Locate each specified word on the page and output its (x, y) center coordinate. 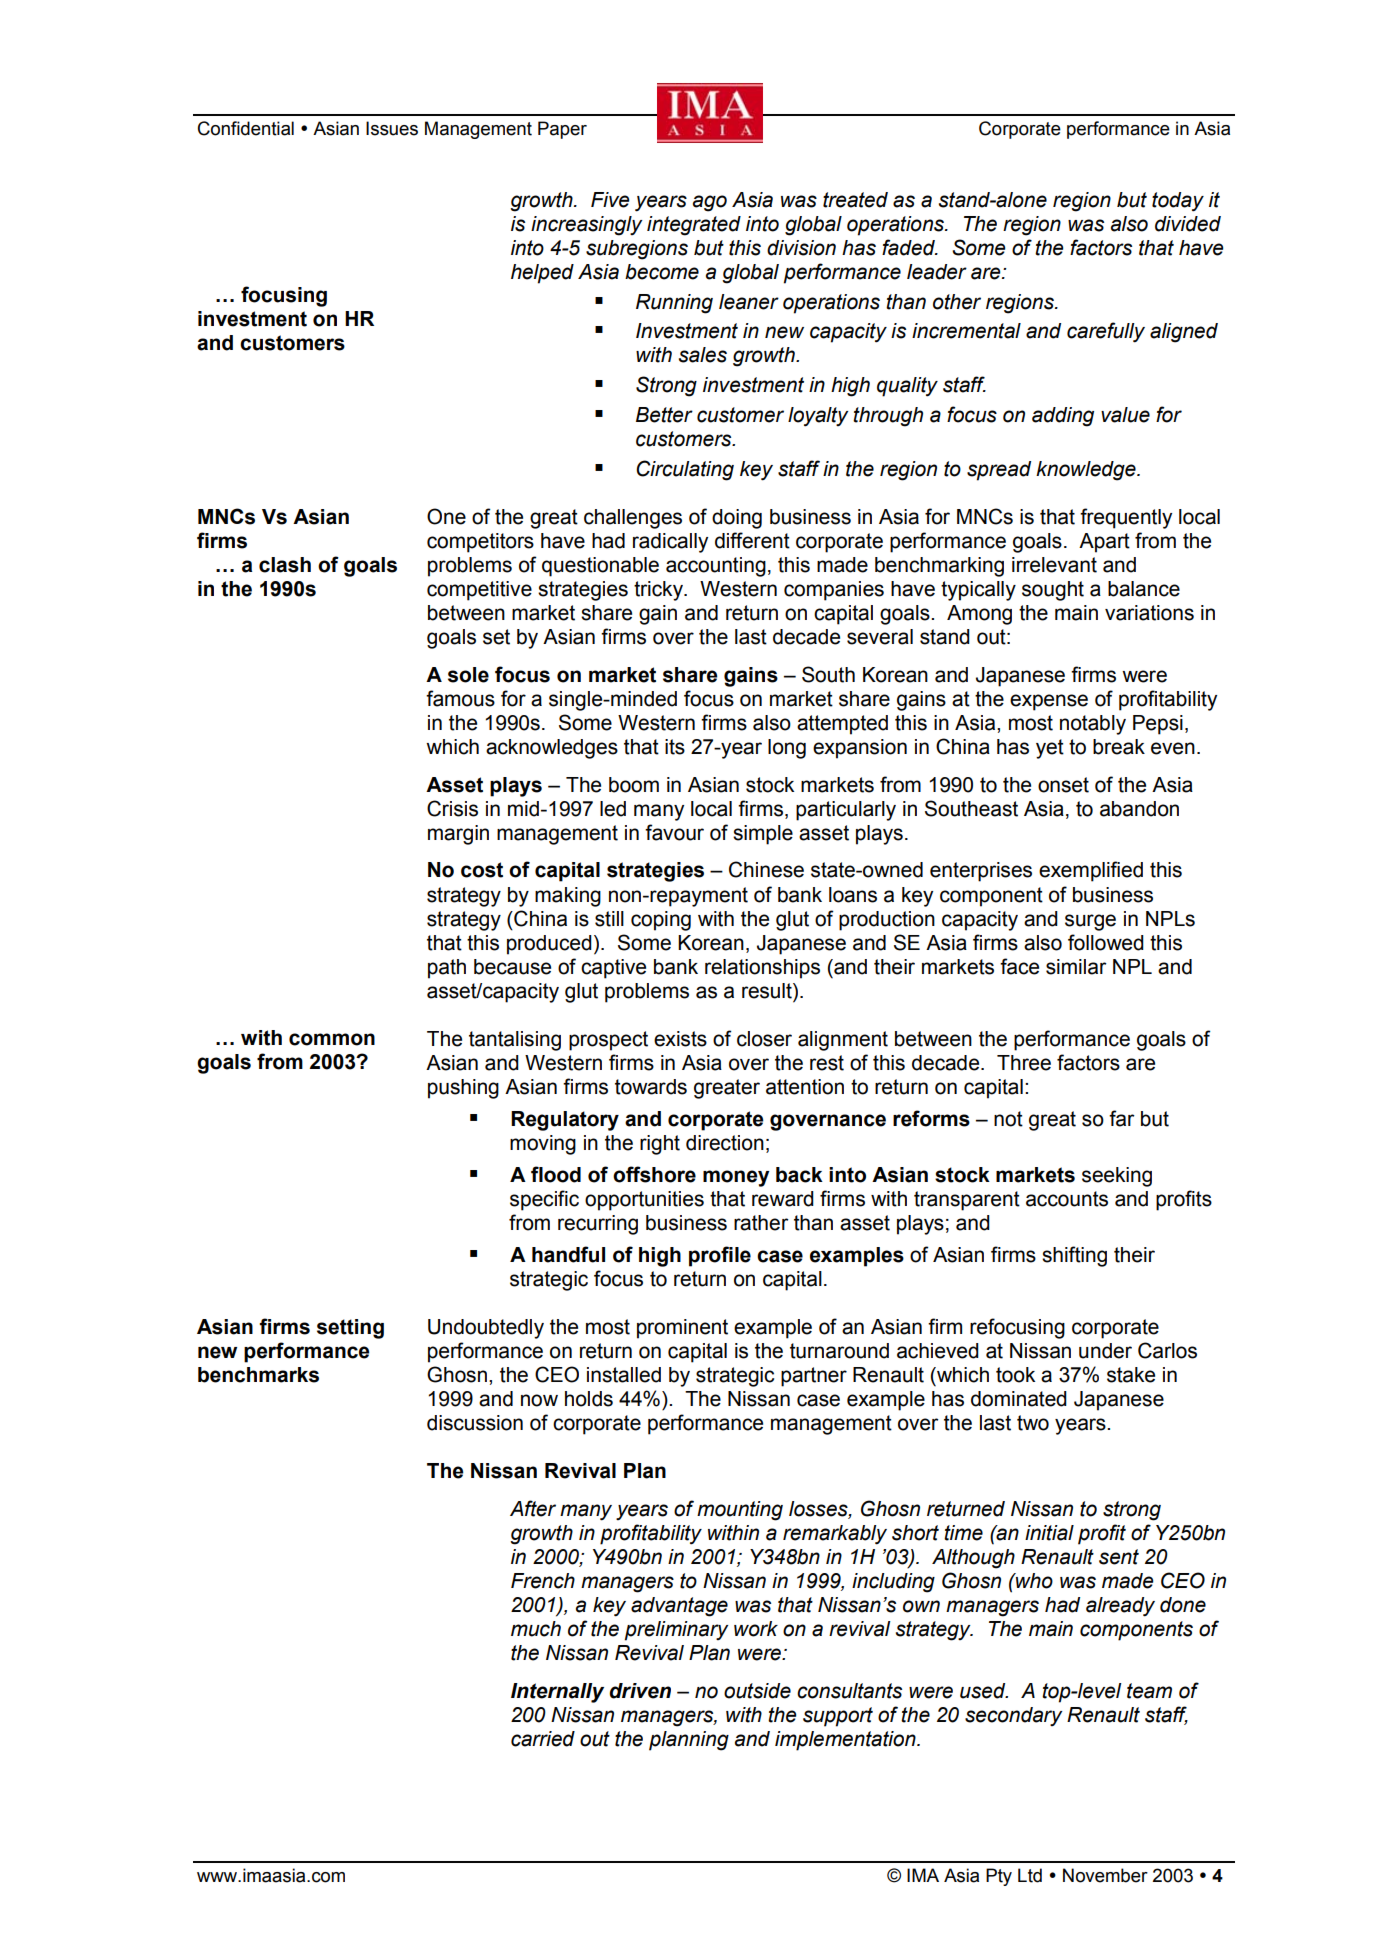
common (332, 1039)
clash (285, 565)
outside (757, 1691)
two (1033, 1423)
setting (350, 1329)
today (1178, 202)
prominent (682, 1329)
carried (543, 1739)
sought (1053, 591)
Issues (392, 128)
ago (710, 203)
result (768, 991)
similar (1076, 967)
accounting (716, 567)
